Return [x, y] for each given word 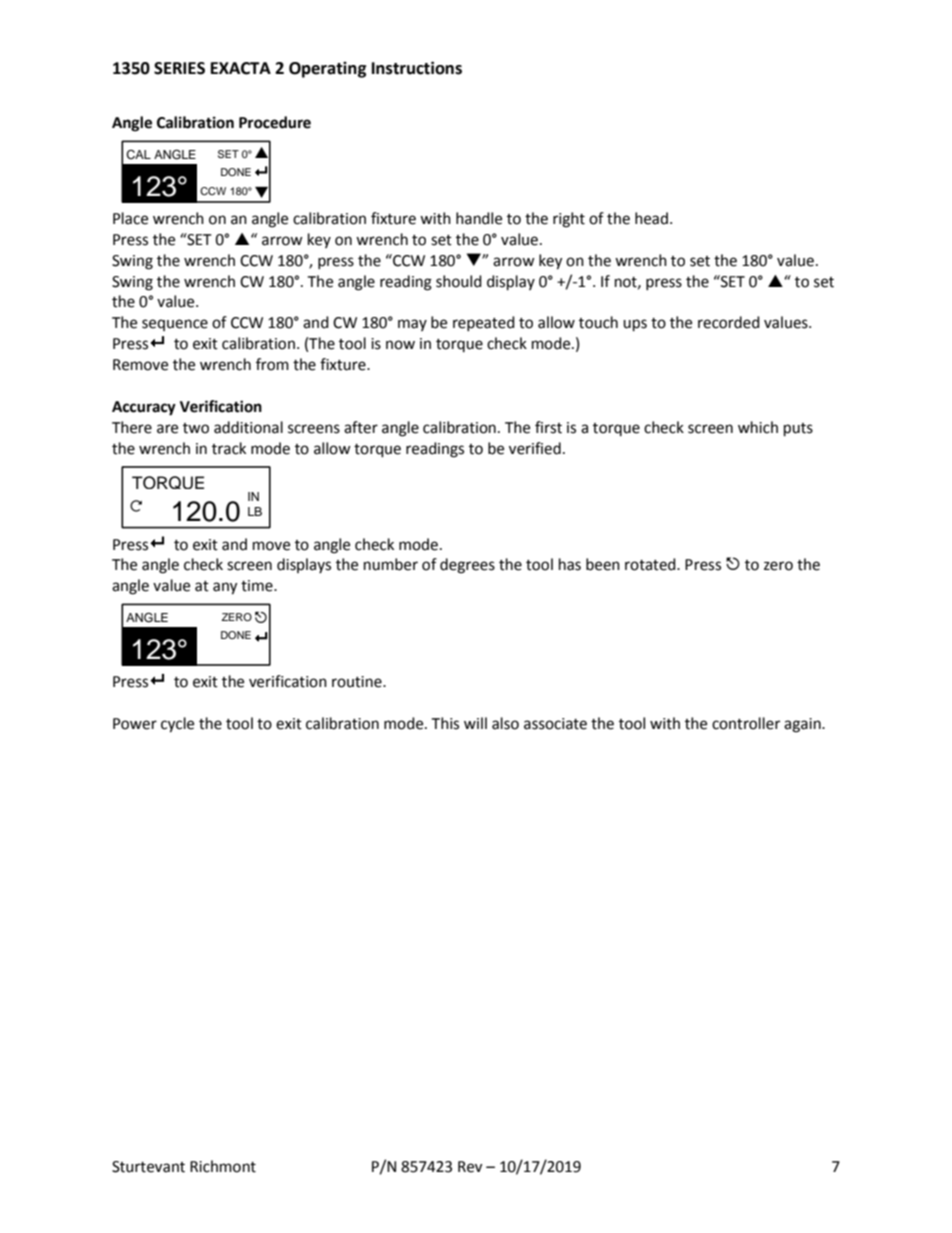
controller [746, 723]
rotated [651, 564]
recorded [729, 322]
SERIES [179, 68]
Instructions [417, 68]
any [225, 588]
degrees [467, 566]
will [475, 723]
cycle [177, 725]
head [651, 218]
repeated [484, 323]
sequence [175, 325]
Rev [470, 1167]
